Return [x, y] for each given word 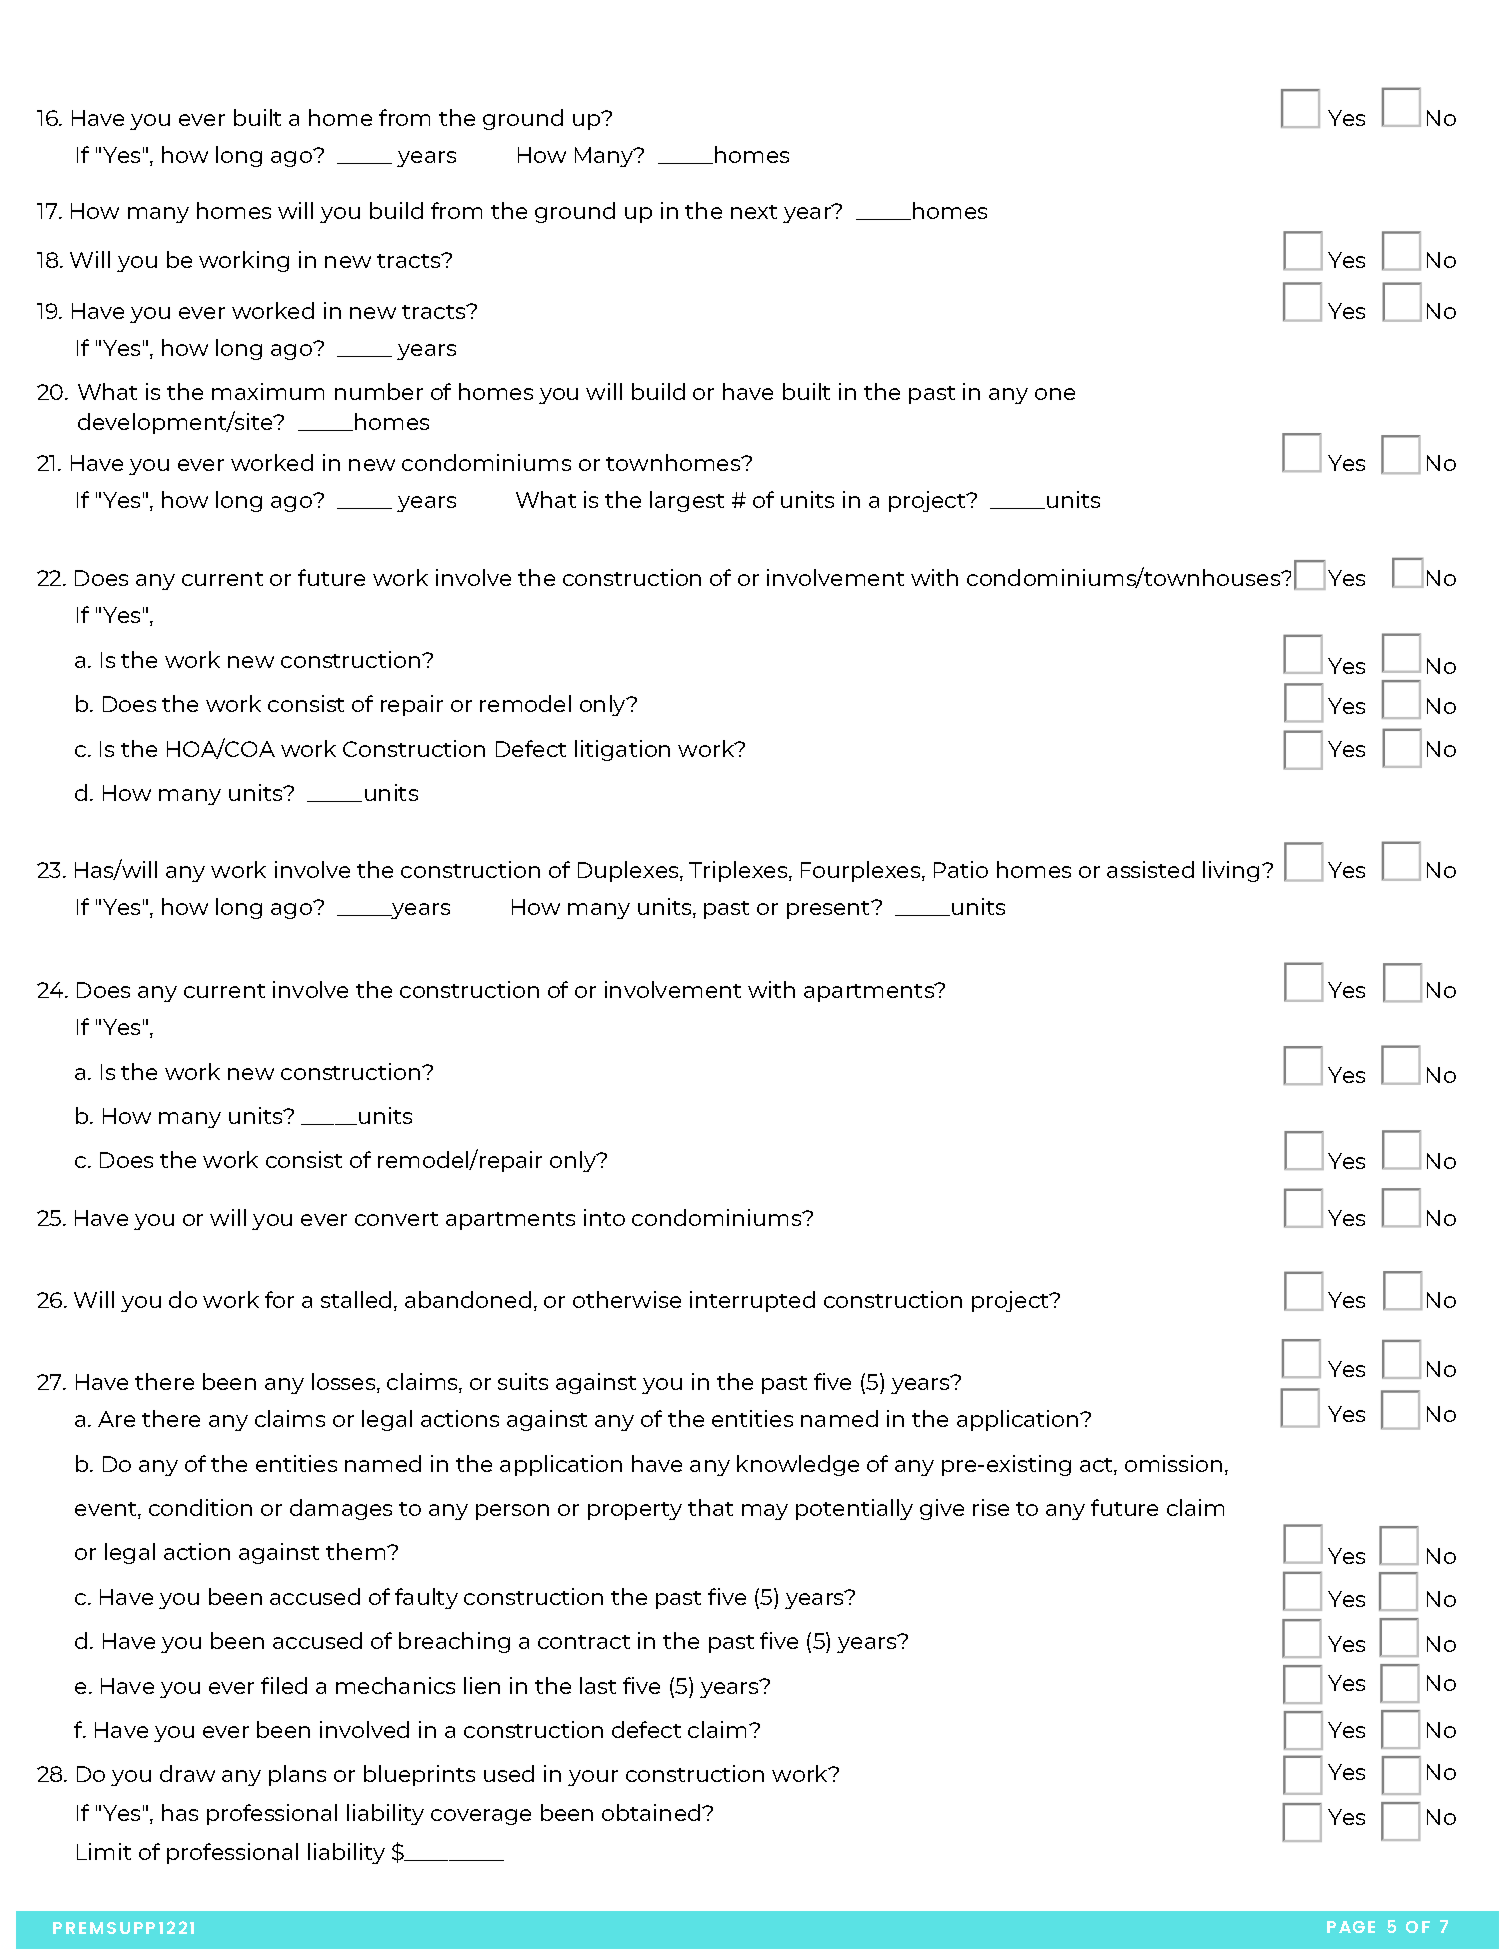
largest [687, 501]
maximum [268, 391]
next [754, 212]
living [1231, 871]
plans [297, 1775]
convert [396, 1219]
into [604, 1217]
